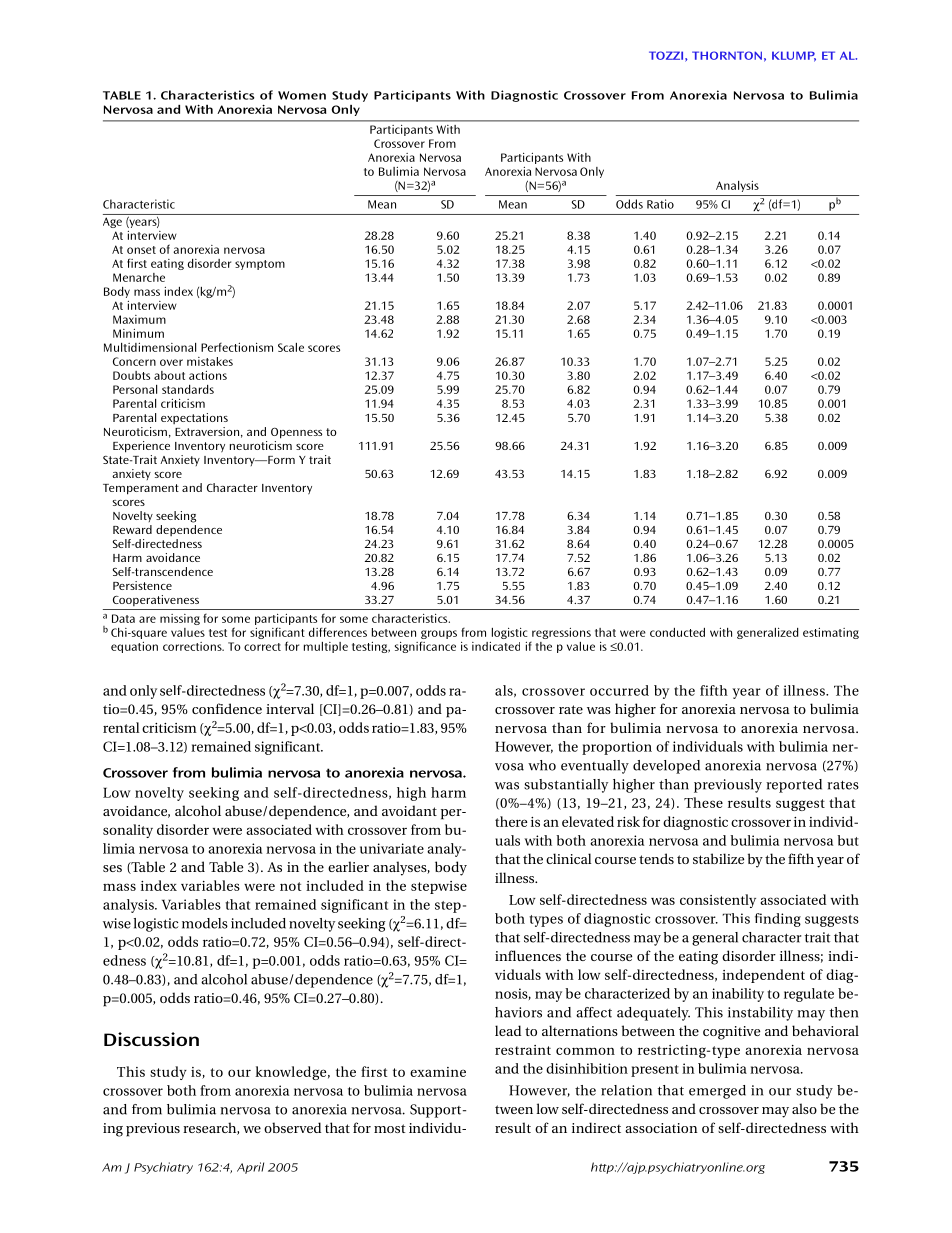 This page has height=1233, width=952. Describe the element at coordinates (831, 633) in the page. I see `estimating` at that location.
